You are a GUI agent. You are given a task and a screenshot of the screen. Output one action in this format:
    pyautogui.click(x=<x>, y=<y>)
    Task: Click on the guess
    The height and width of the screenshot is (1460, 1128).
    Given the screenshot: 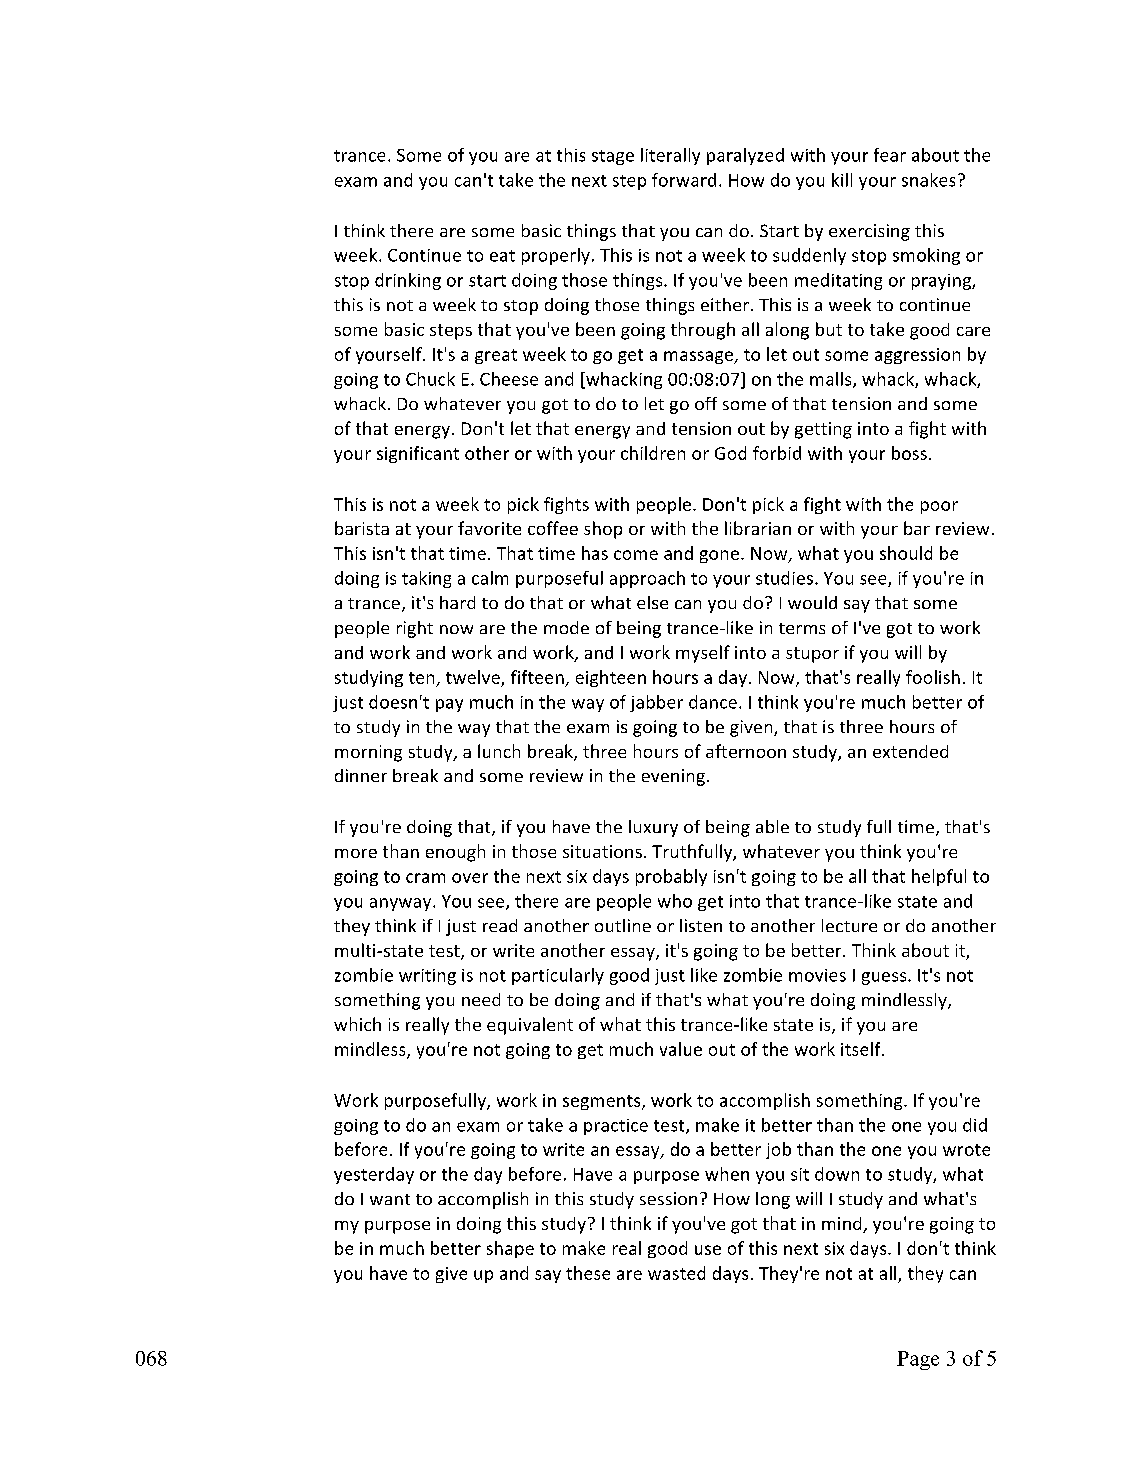 What is the action you would take?
    pyautogui.click(x=885, y=978)
